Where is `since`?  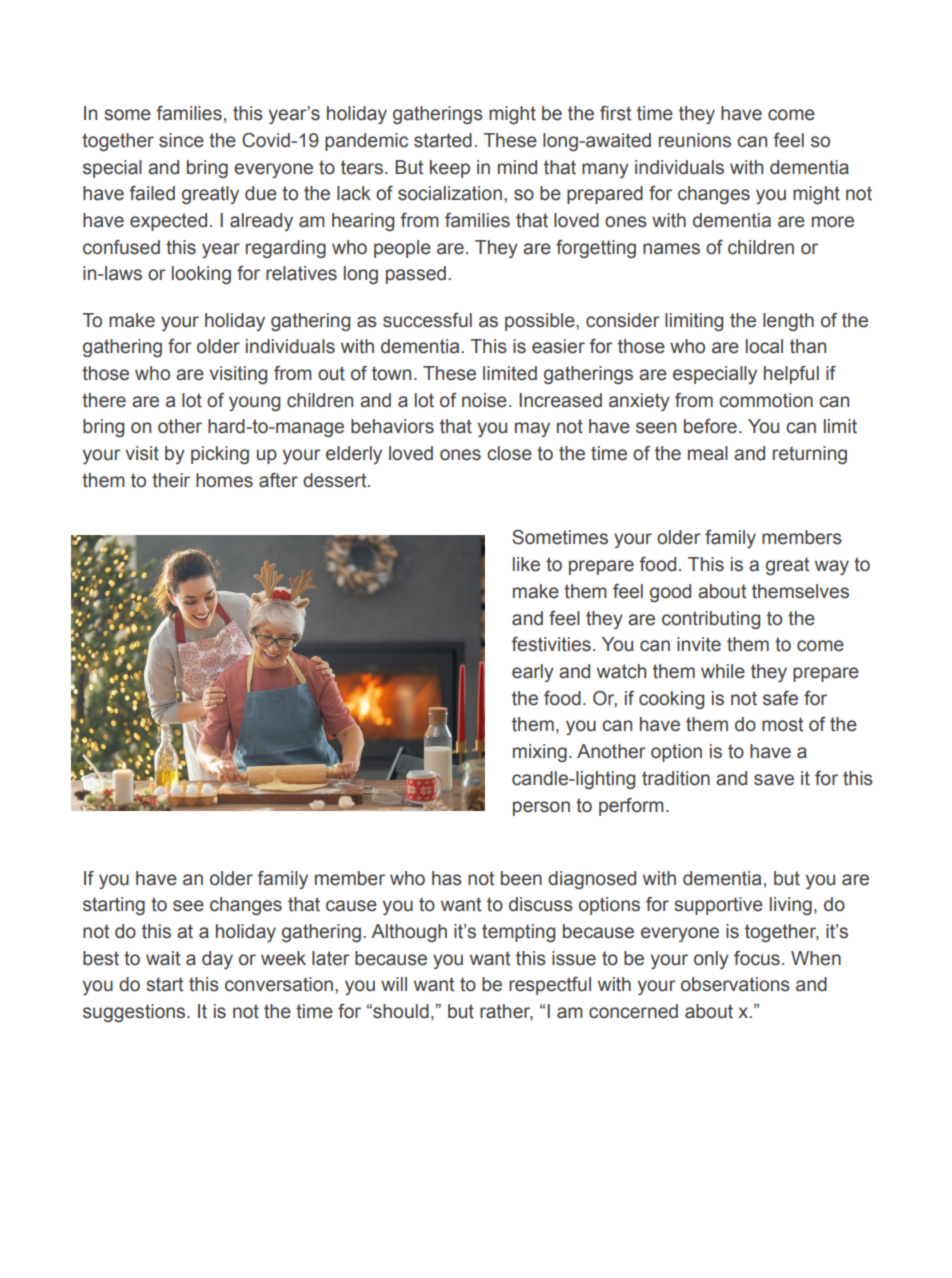
since is located at coordinates (181, 140).
